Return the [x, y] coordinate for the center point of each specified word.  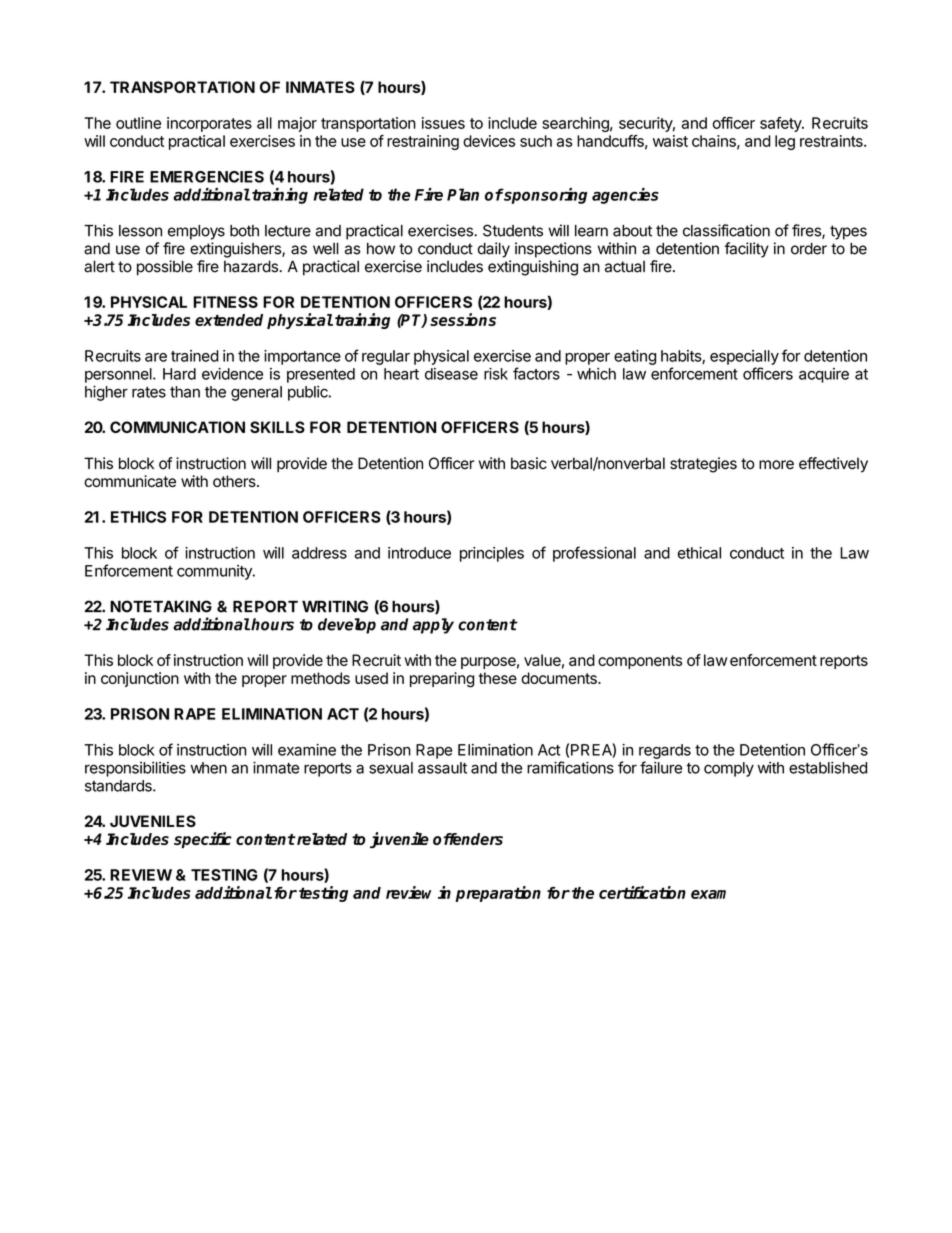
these [498, 678]
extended [229, 320]
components [640, 662]
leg [785, 142]
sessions [463, 319]
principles [492, 554]
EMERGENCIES [207, 177]
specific [203, 840]
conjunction [140, 679]
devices [489, 141]
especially [744, 357]
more [776, 465]
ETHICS [138, 517]
